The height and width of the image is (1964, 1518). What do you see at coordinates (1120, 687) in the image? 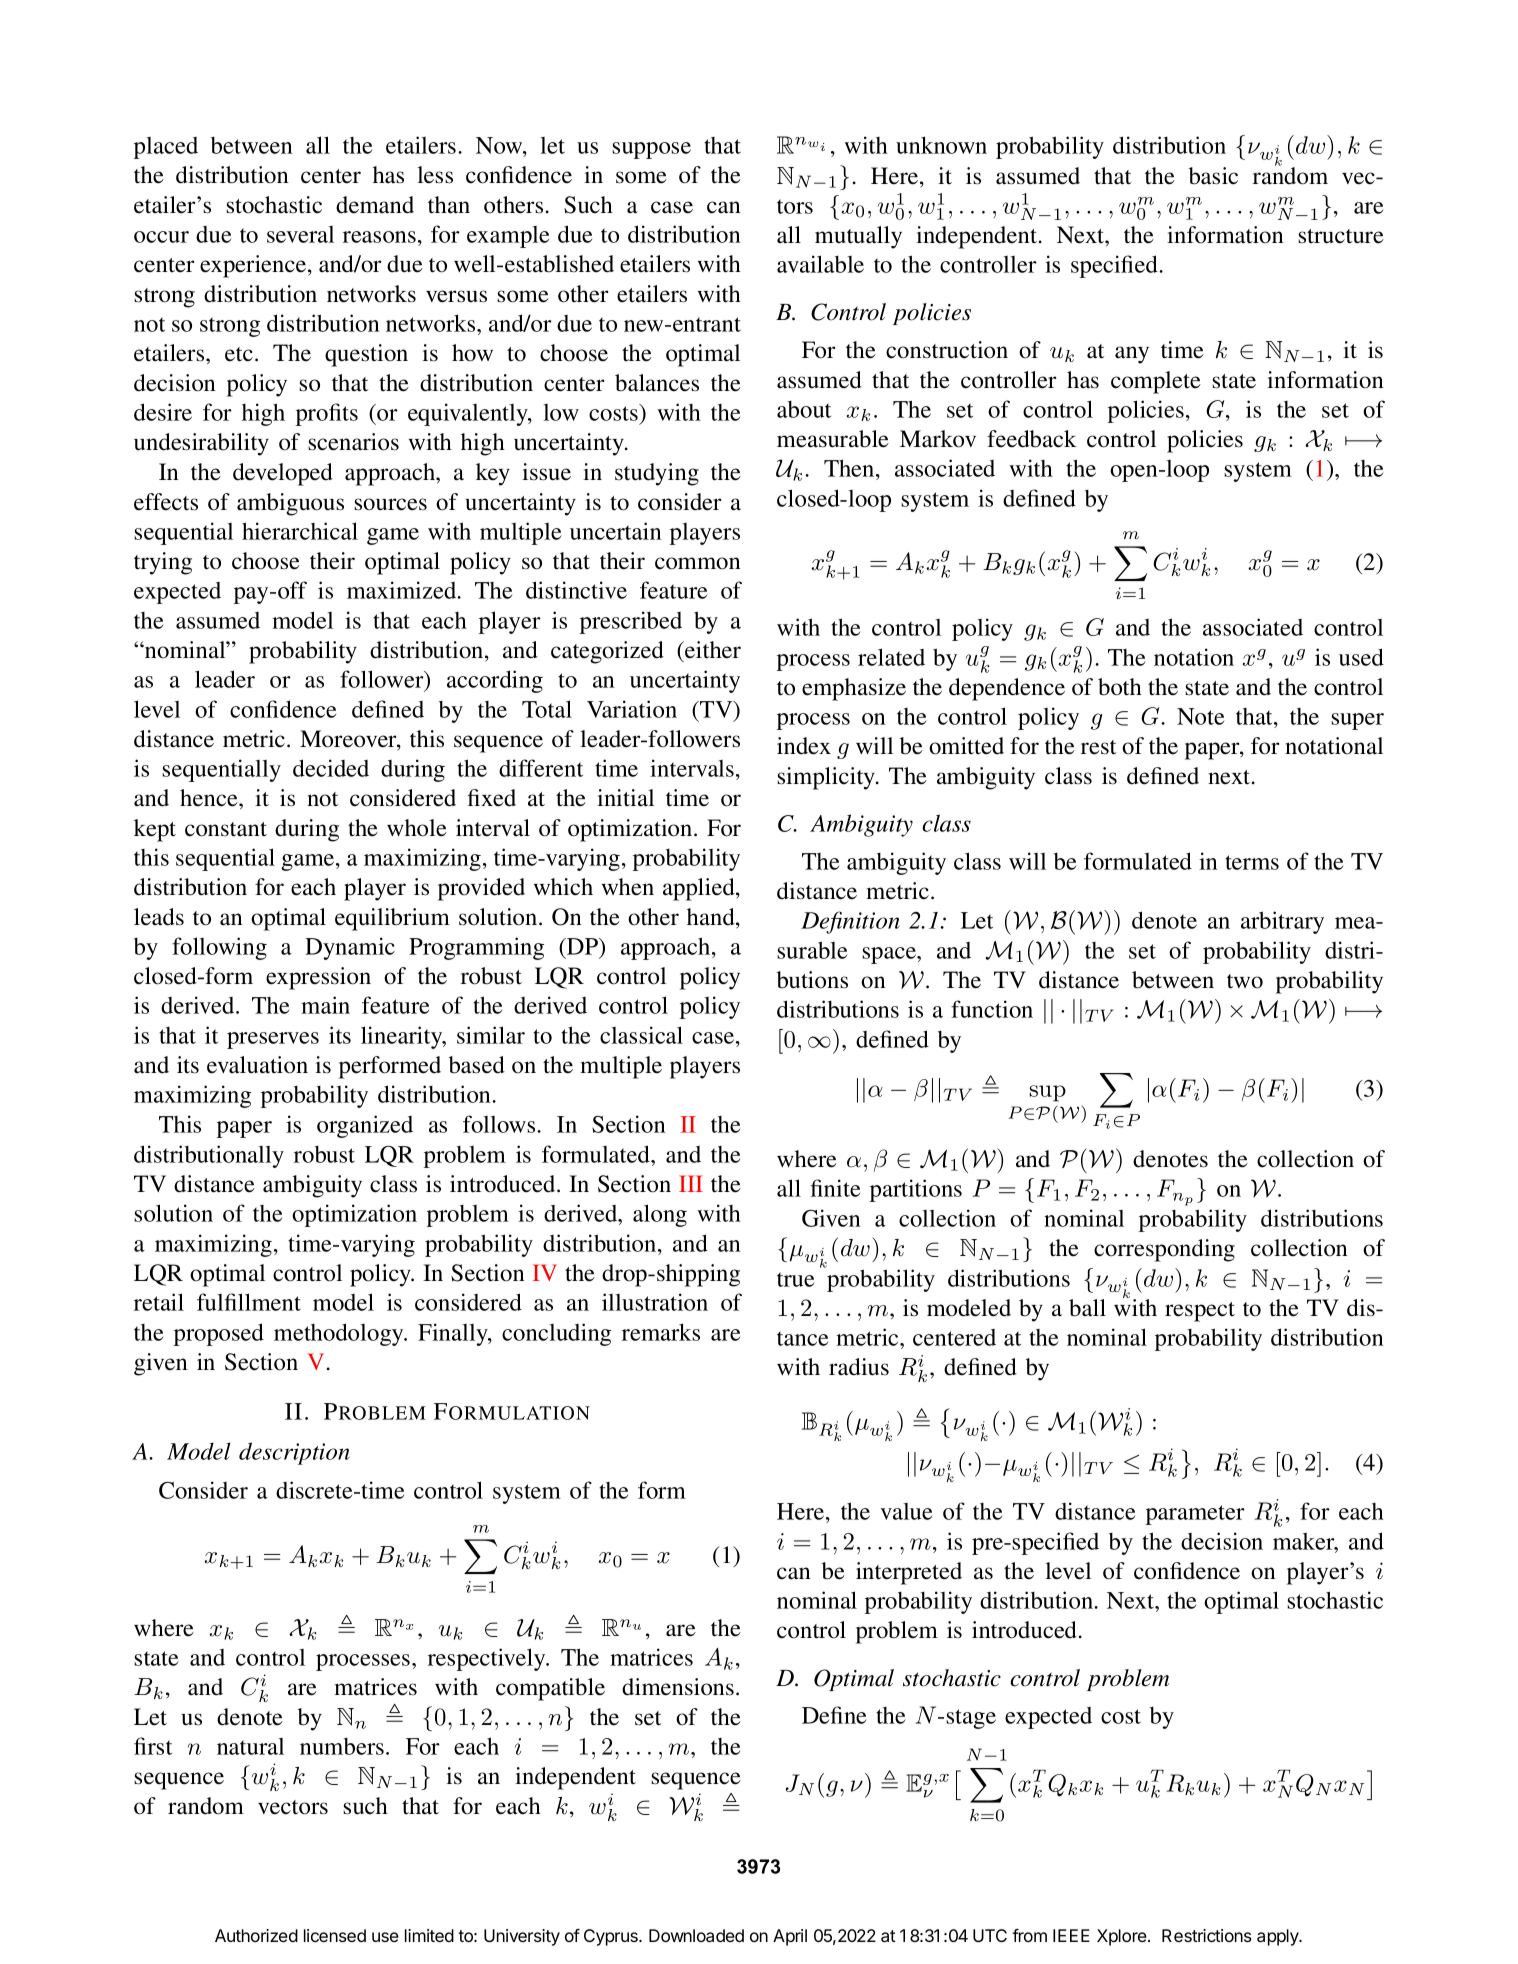
I see `both` at bounding box center [1120, 687].
